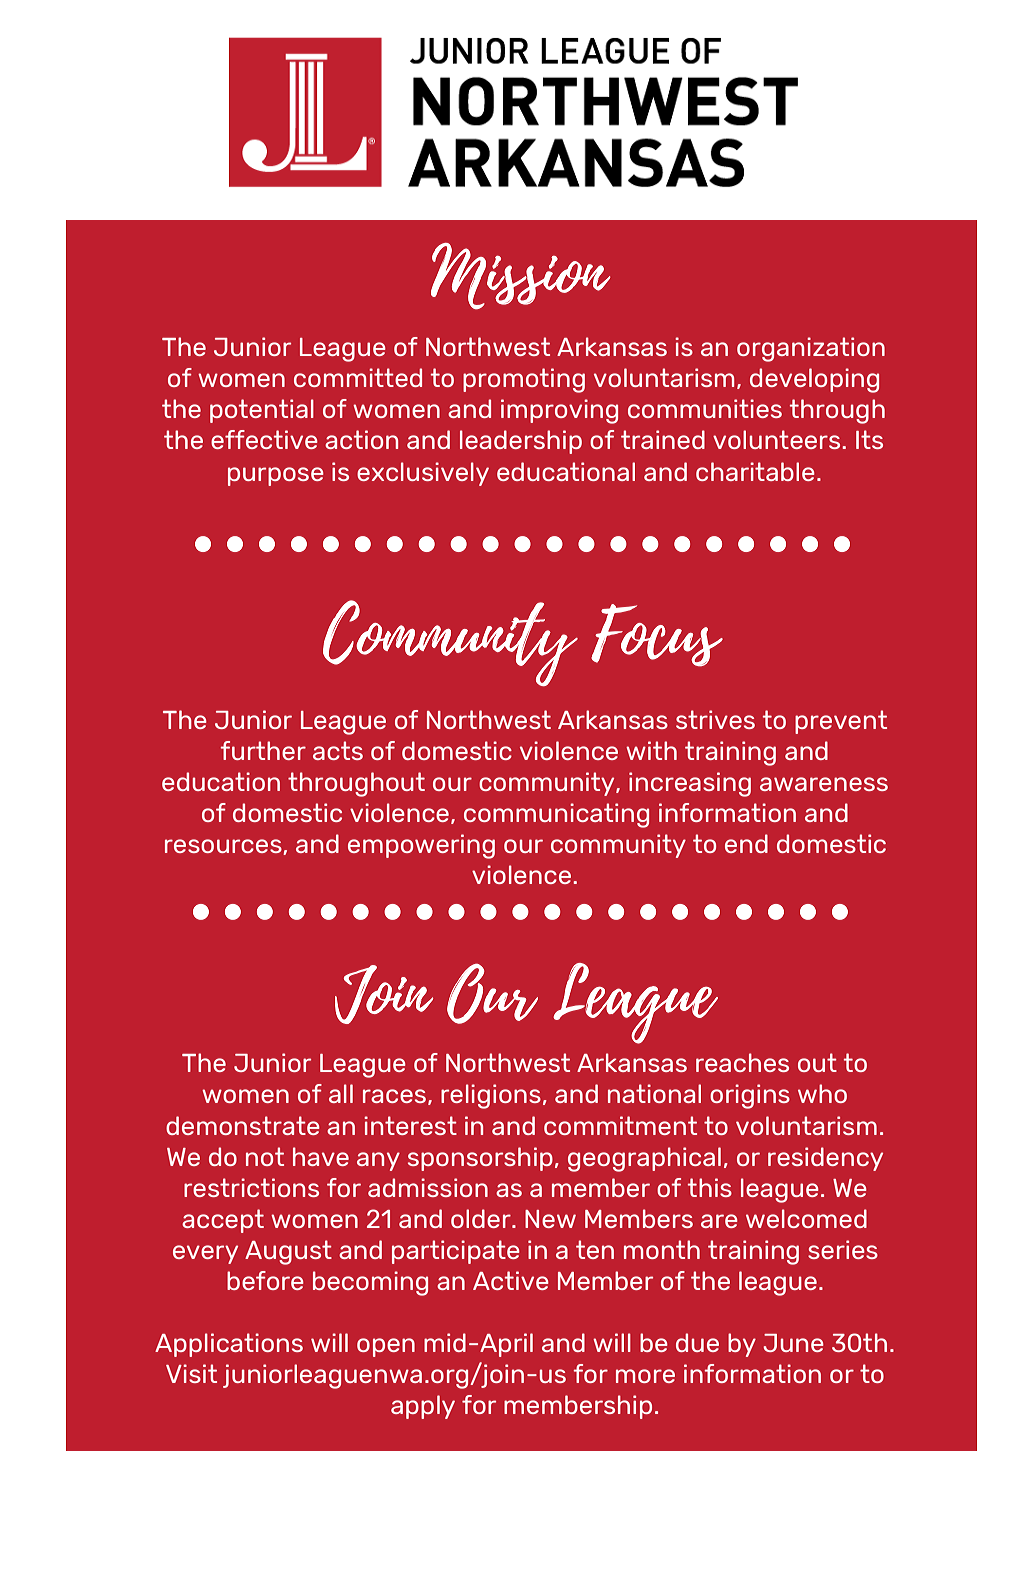  What do you see at coordinates (524, 380) in the page?
I see `promoting` at bounding box center [524, 380].
